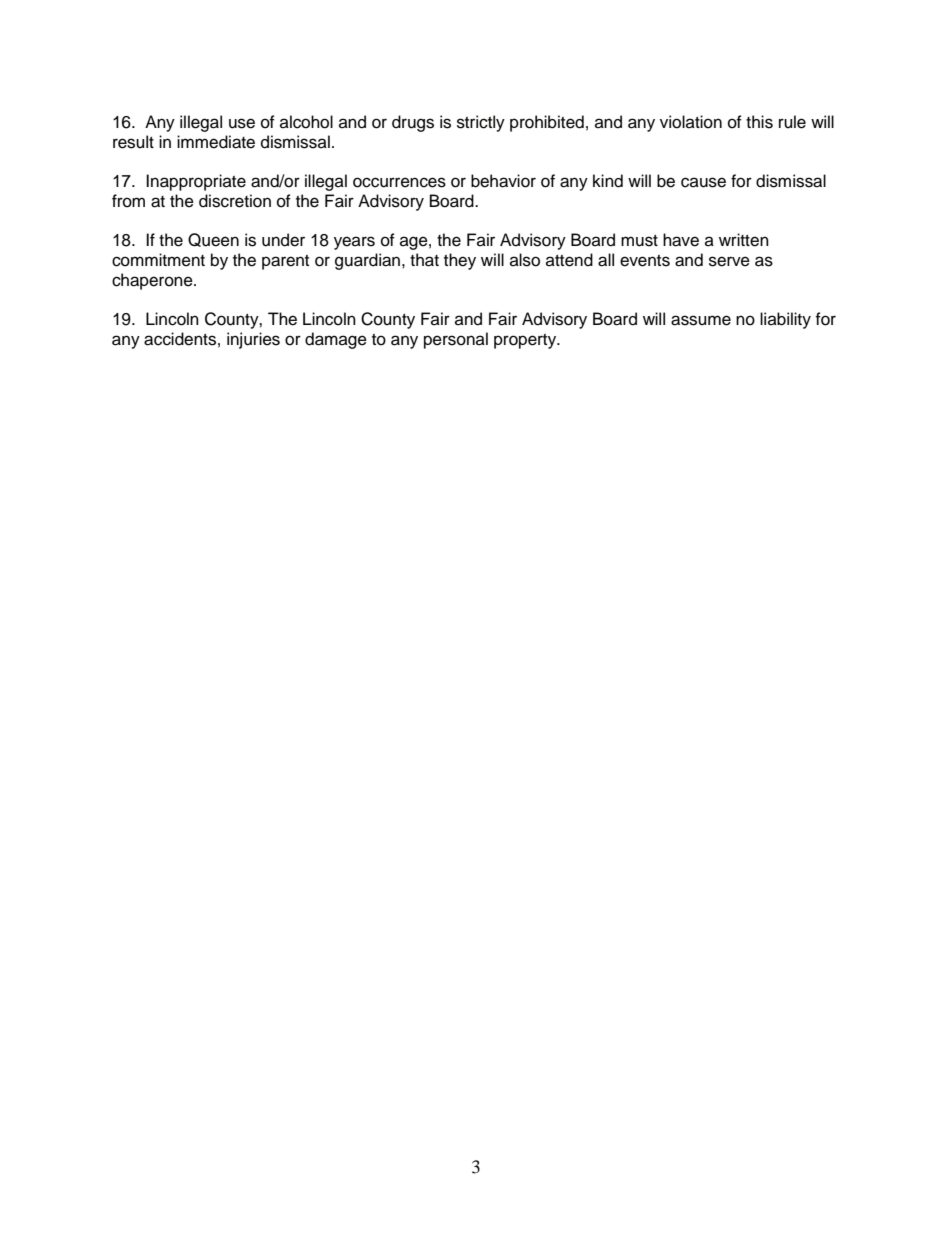  Describe the element at coordinates (503, 181) in the page. I see `behavior` at that location.
